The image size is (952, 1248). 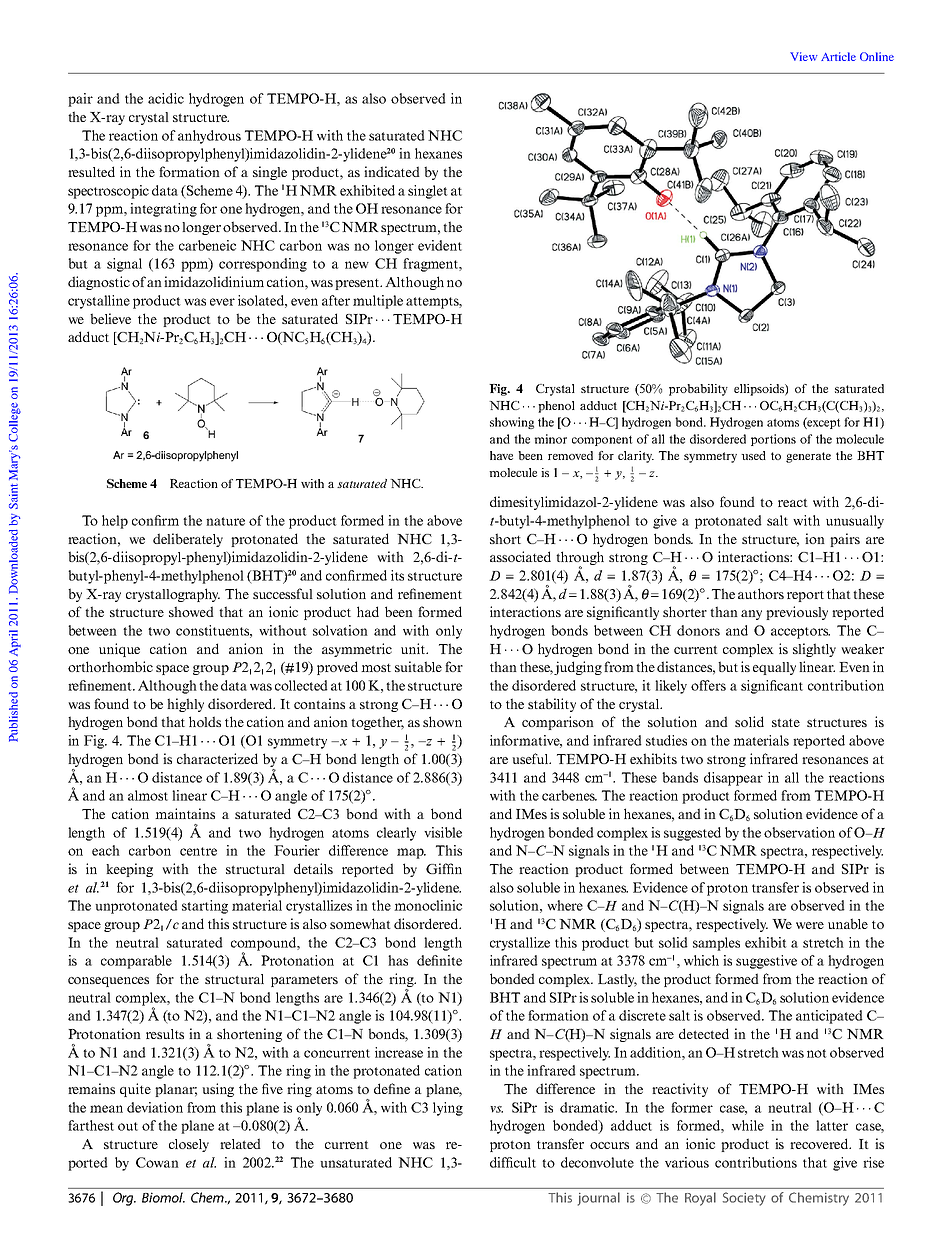 What do you see at coordinates (166, 98) in the page?
I see `acidic` at bounding box center [166, 98].
